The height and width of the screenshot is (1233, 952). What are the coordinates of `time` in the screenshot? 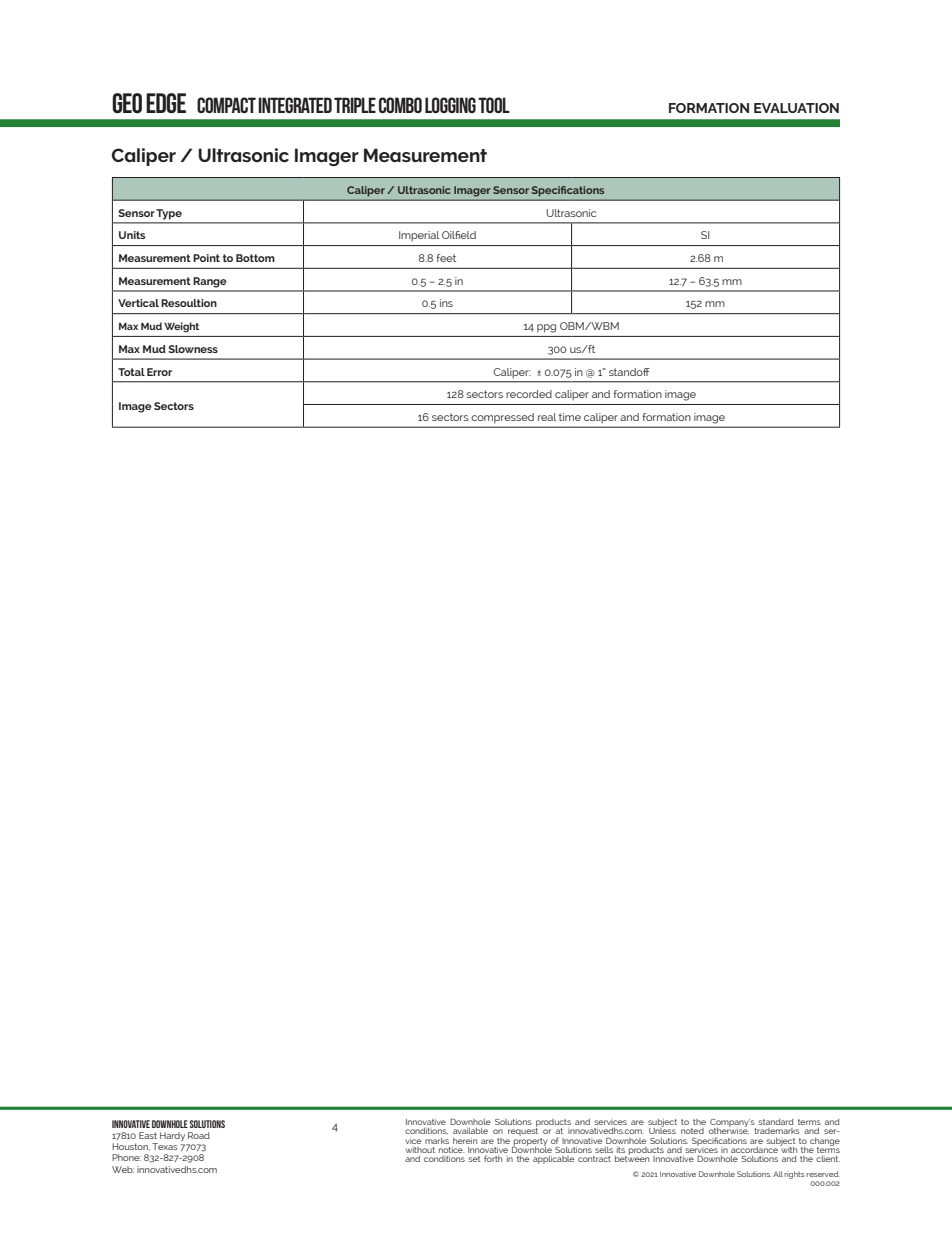 It's located at (570, 417).
